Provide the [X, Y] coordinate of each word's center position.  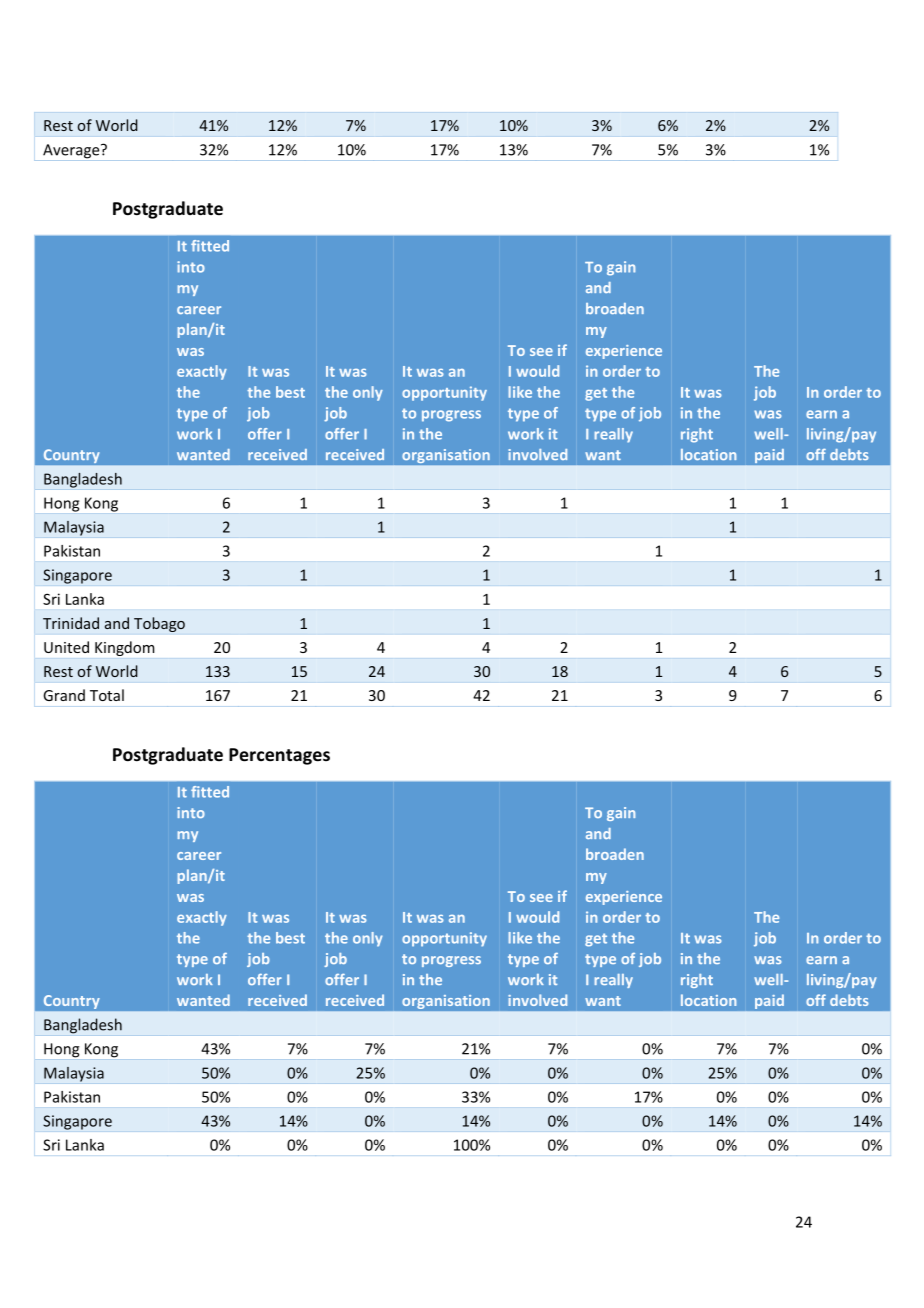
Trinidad [71, 623]
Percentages [279, 756]
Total [107, 695]
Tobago [159, 624]
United [66, 647]
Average [72, 151]
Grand [64, 695]
